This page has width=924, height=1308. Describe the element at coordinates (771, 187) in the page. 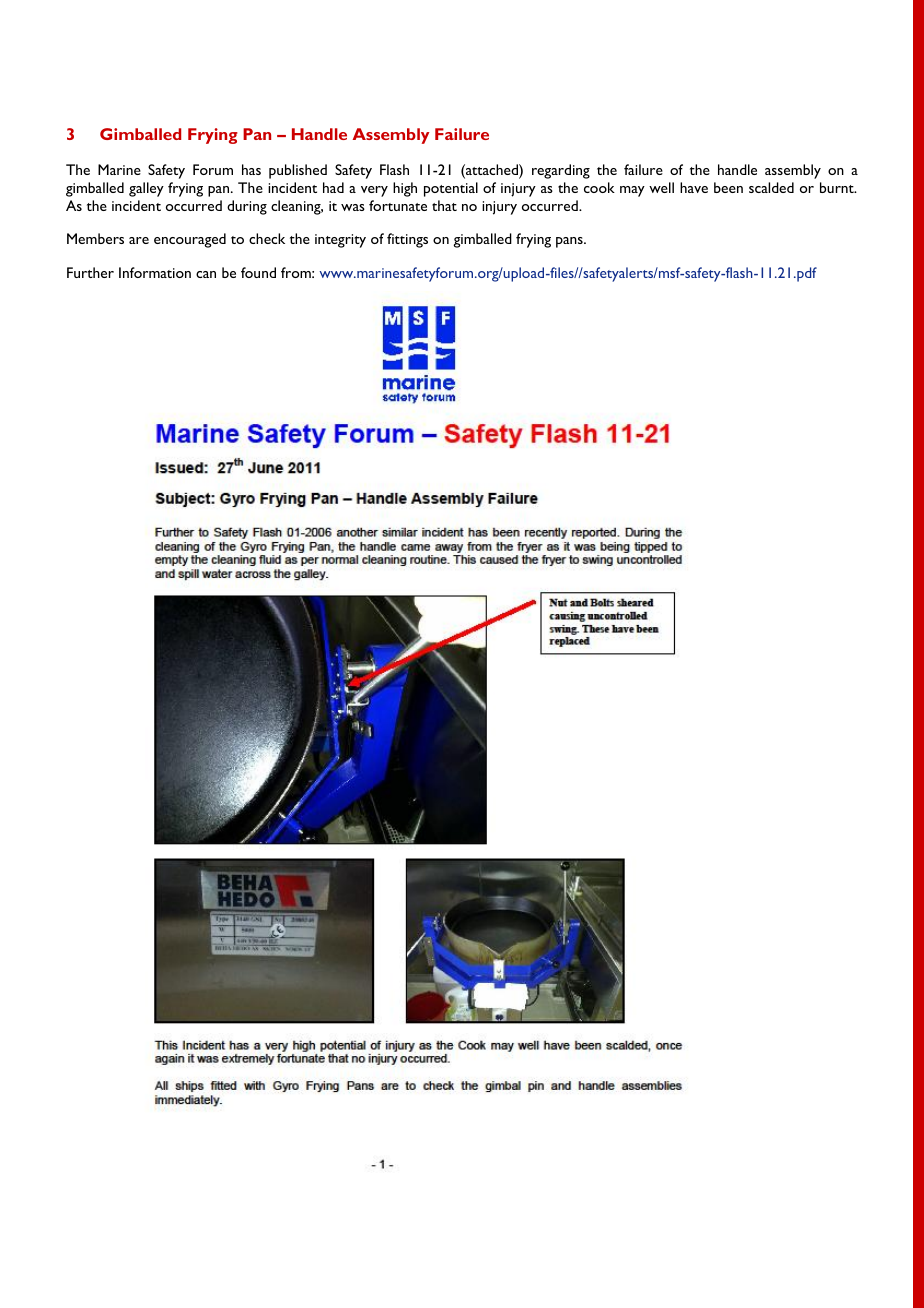

I see `scalded` at that location.
